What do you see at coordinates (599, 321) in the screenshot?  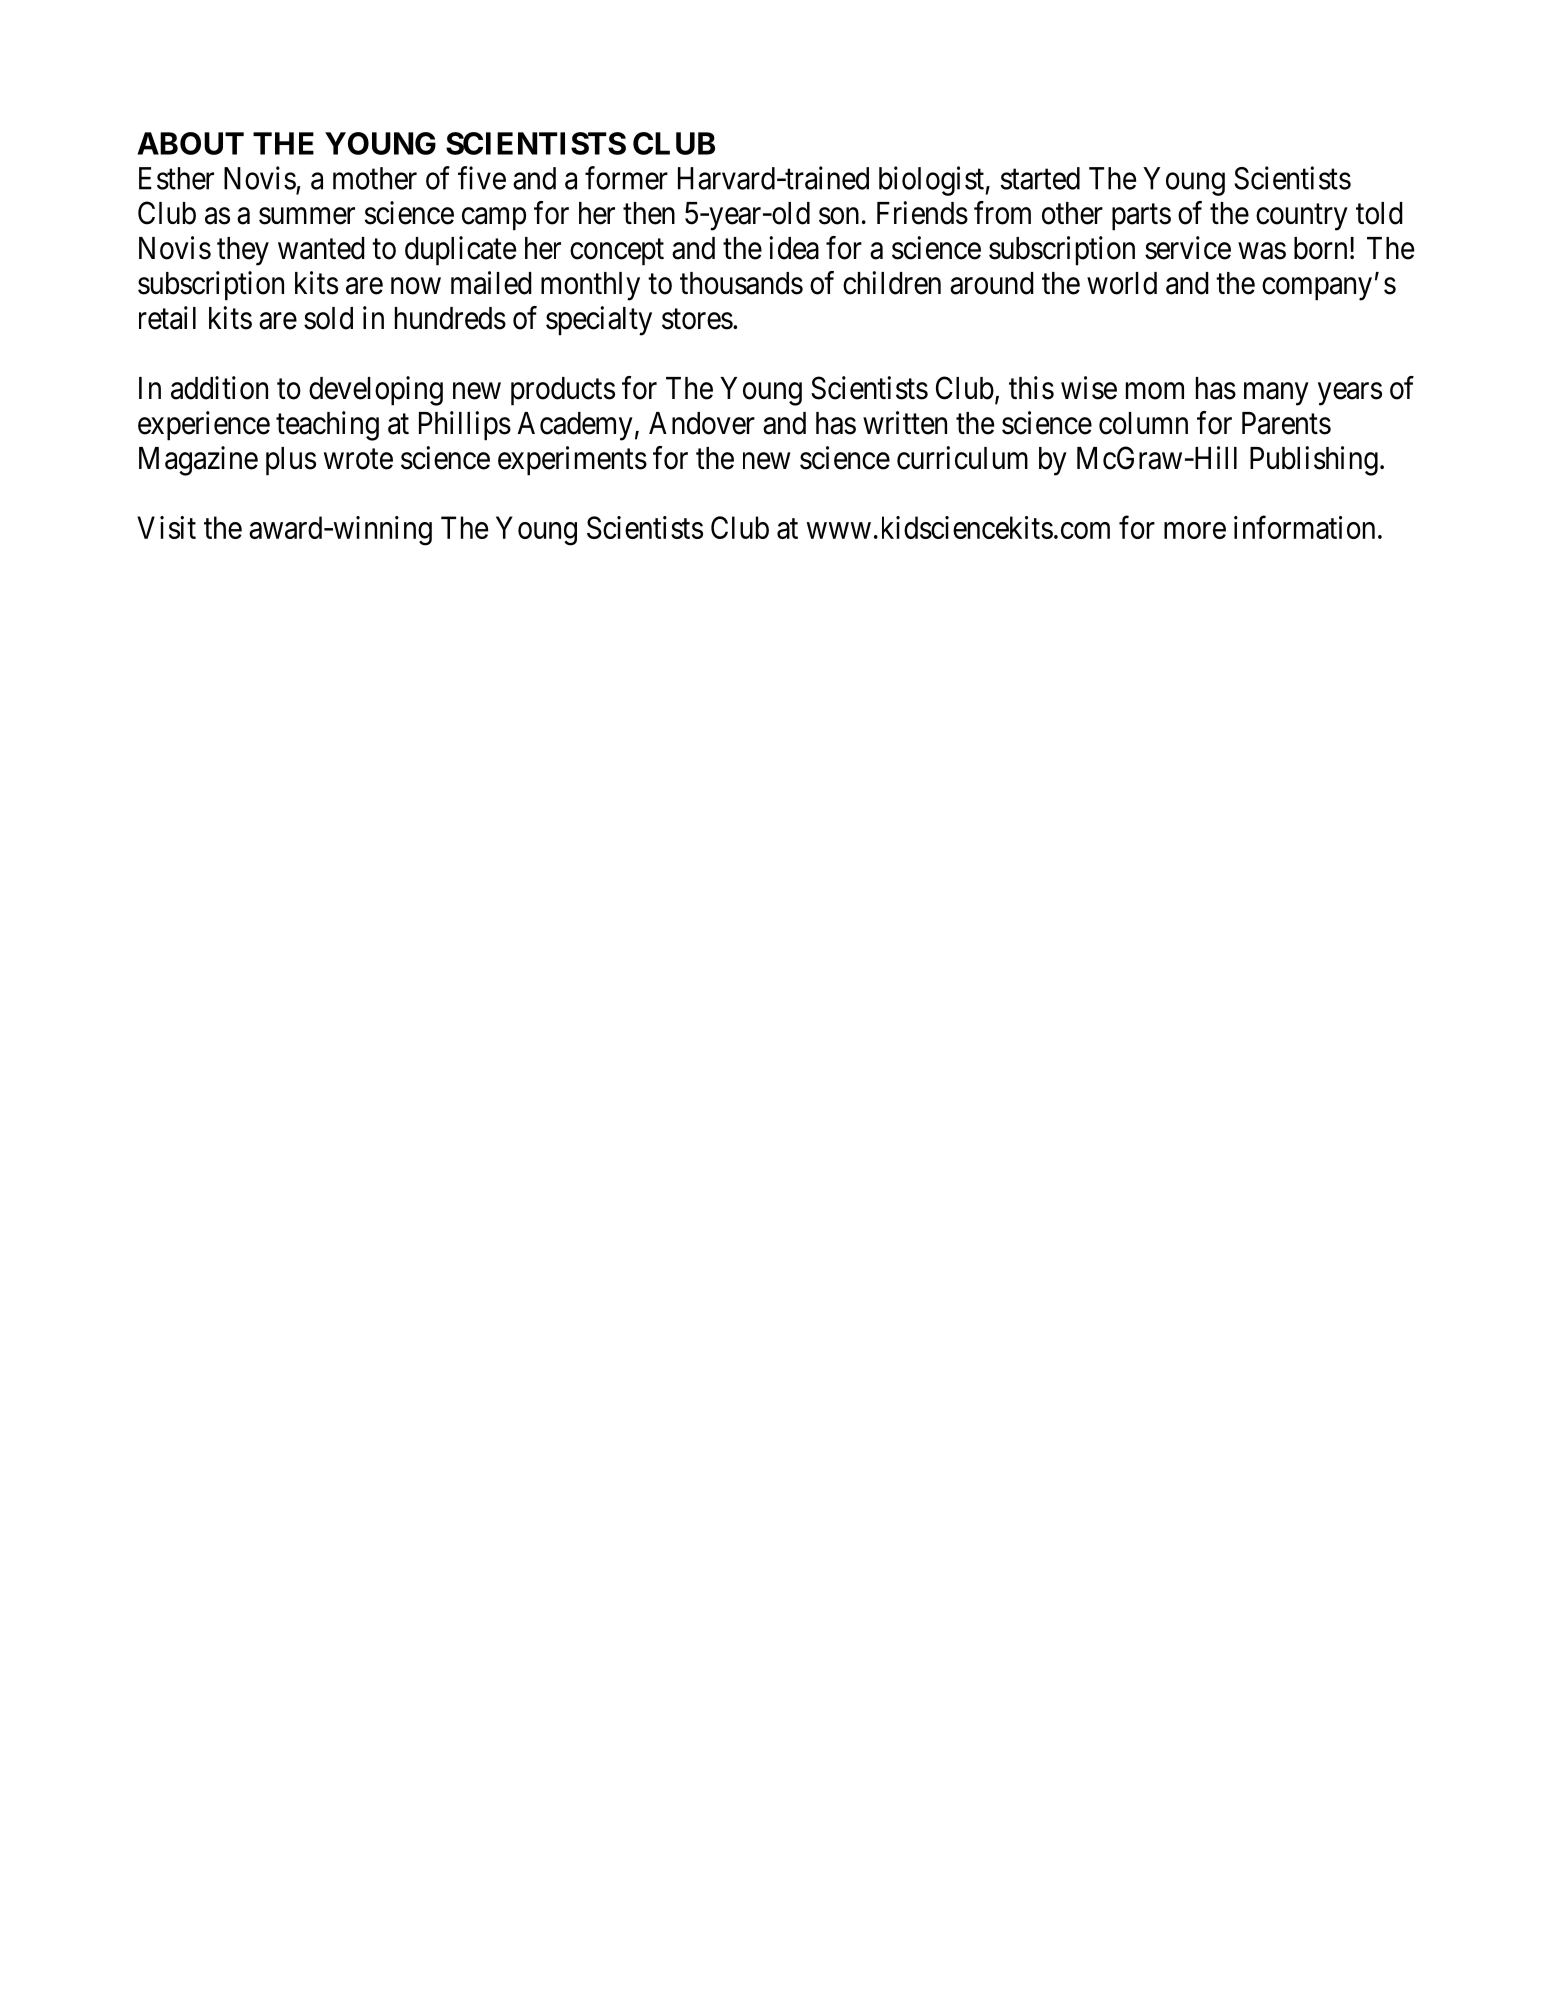 I see `specialty` at bounding box center [599, 321].
